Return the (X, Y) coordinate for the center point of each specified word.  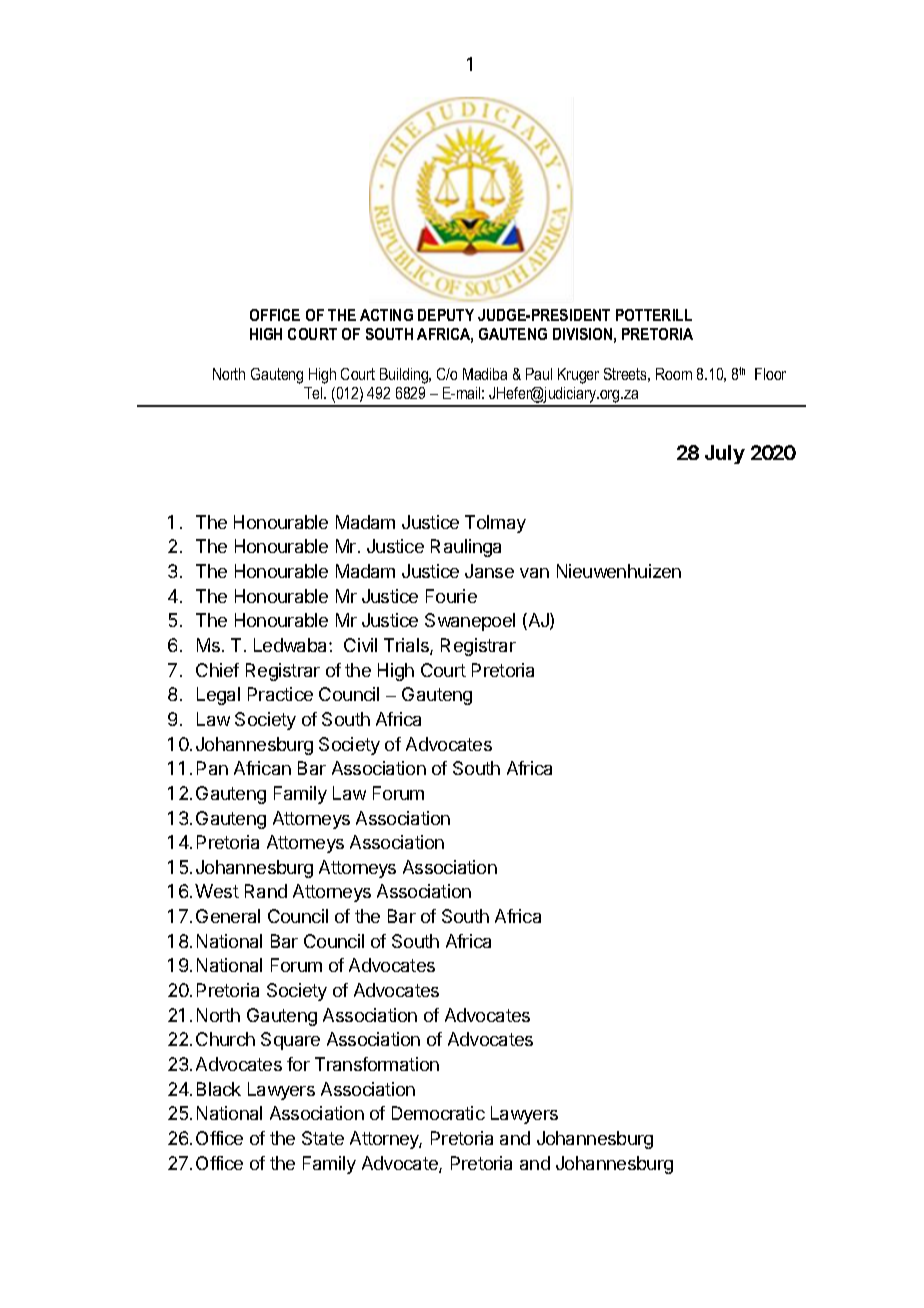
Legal (218, 696)
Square (290, 1041)
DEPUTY (446, 315)
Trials (407, 646)
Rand (266, 891)
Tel (314, 393)
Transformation (377, 1064)
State (323, 1138)
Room (674, 374)
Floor (770, 374)
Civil (360, 645)
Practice (280, 694)
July (725, 454)
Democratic (438, 1113)
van (534, 573)
